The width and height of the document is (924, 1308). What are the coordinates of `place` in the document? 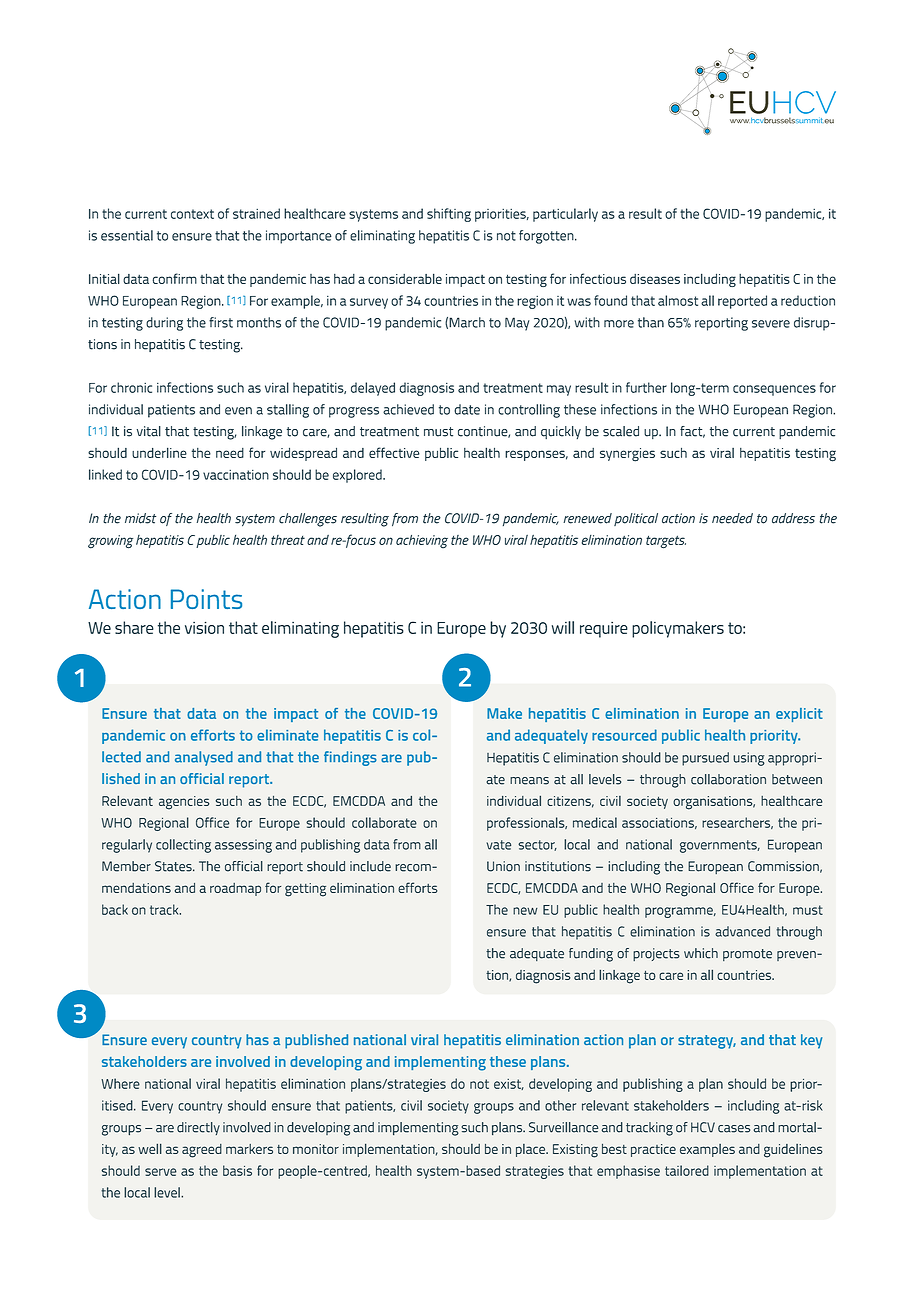 It's located at (531, 1150).
